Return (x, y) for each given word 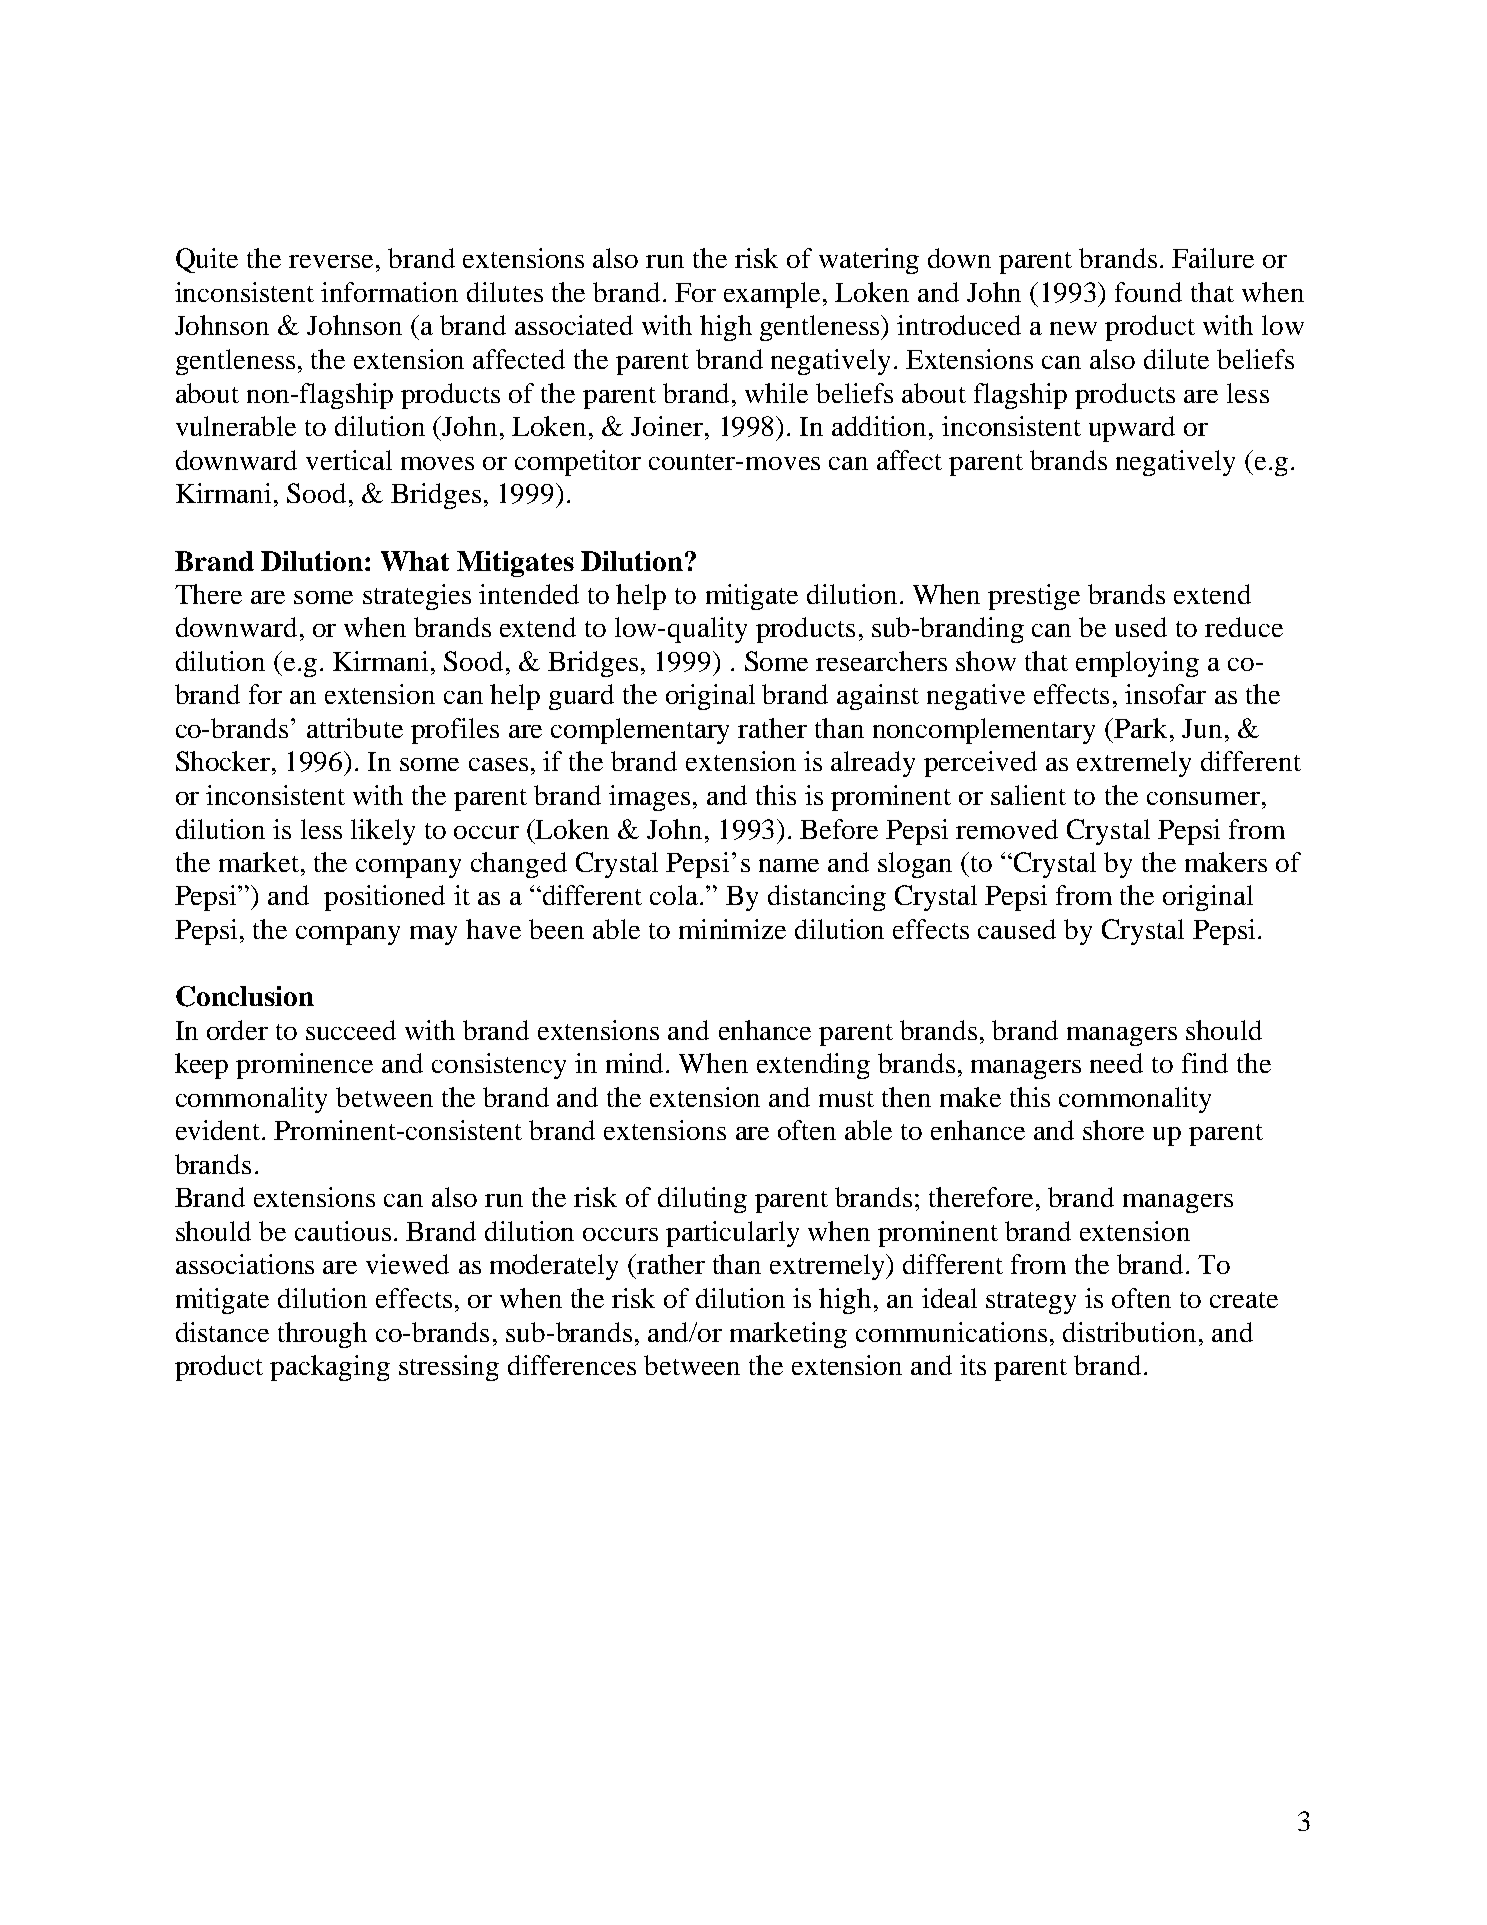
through (322, 1335)
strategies (417, 597)
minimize (732, 929)
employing (1137, 664)
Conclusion (245, 996)
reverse (331, 261)
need (1116, 1063)
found (1148, 292)
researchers (881, 661)
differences (572, 1365)
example (774, 295)
